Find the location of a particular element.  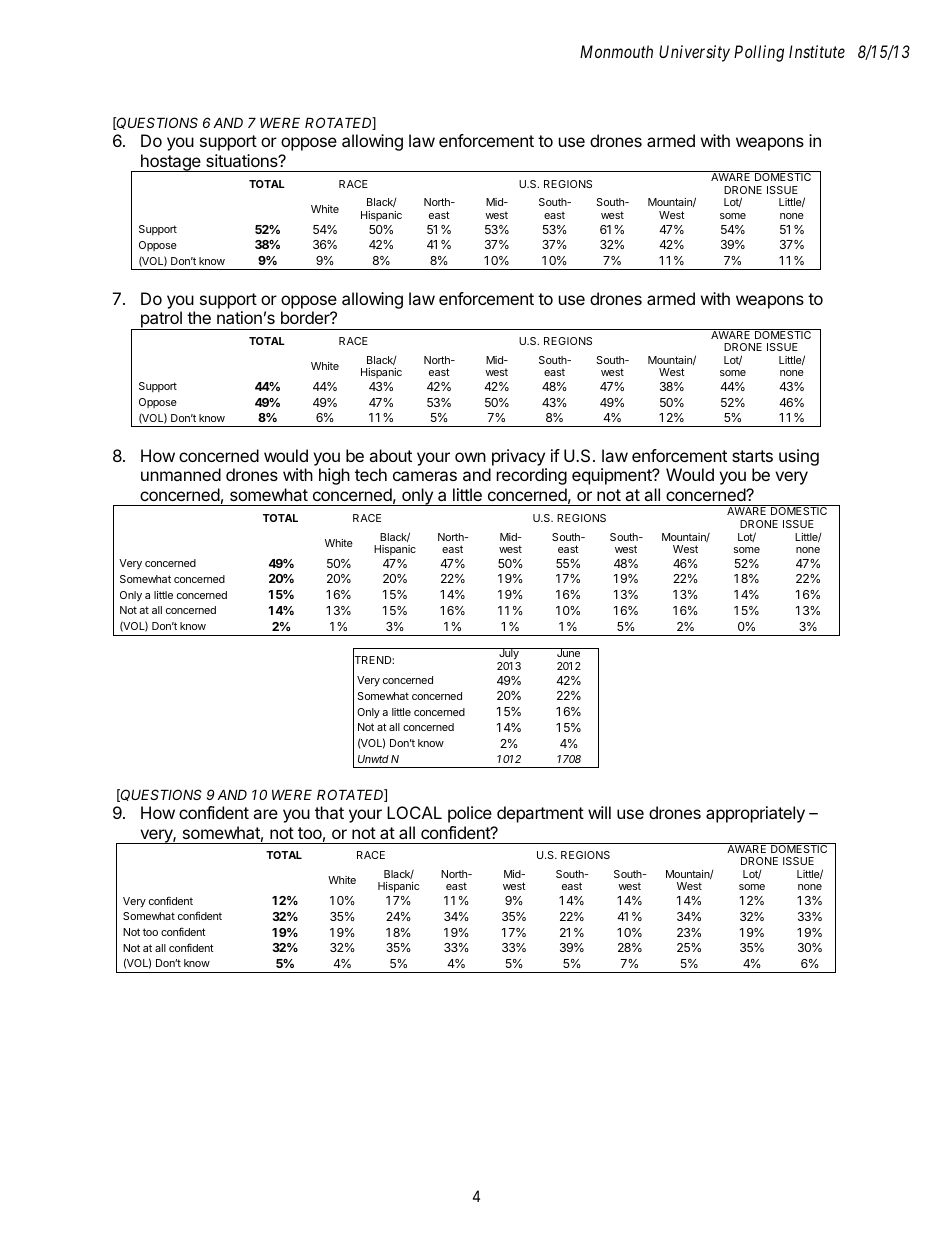

unmanned is located at coordinates (181, 474).
